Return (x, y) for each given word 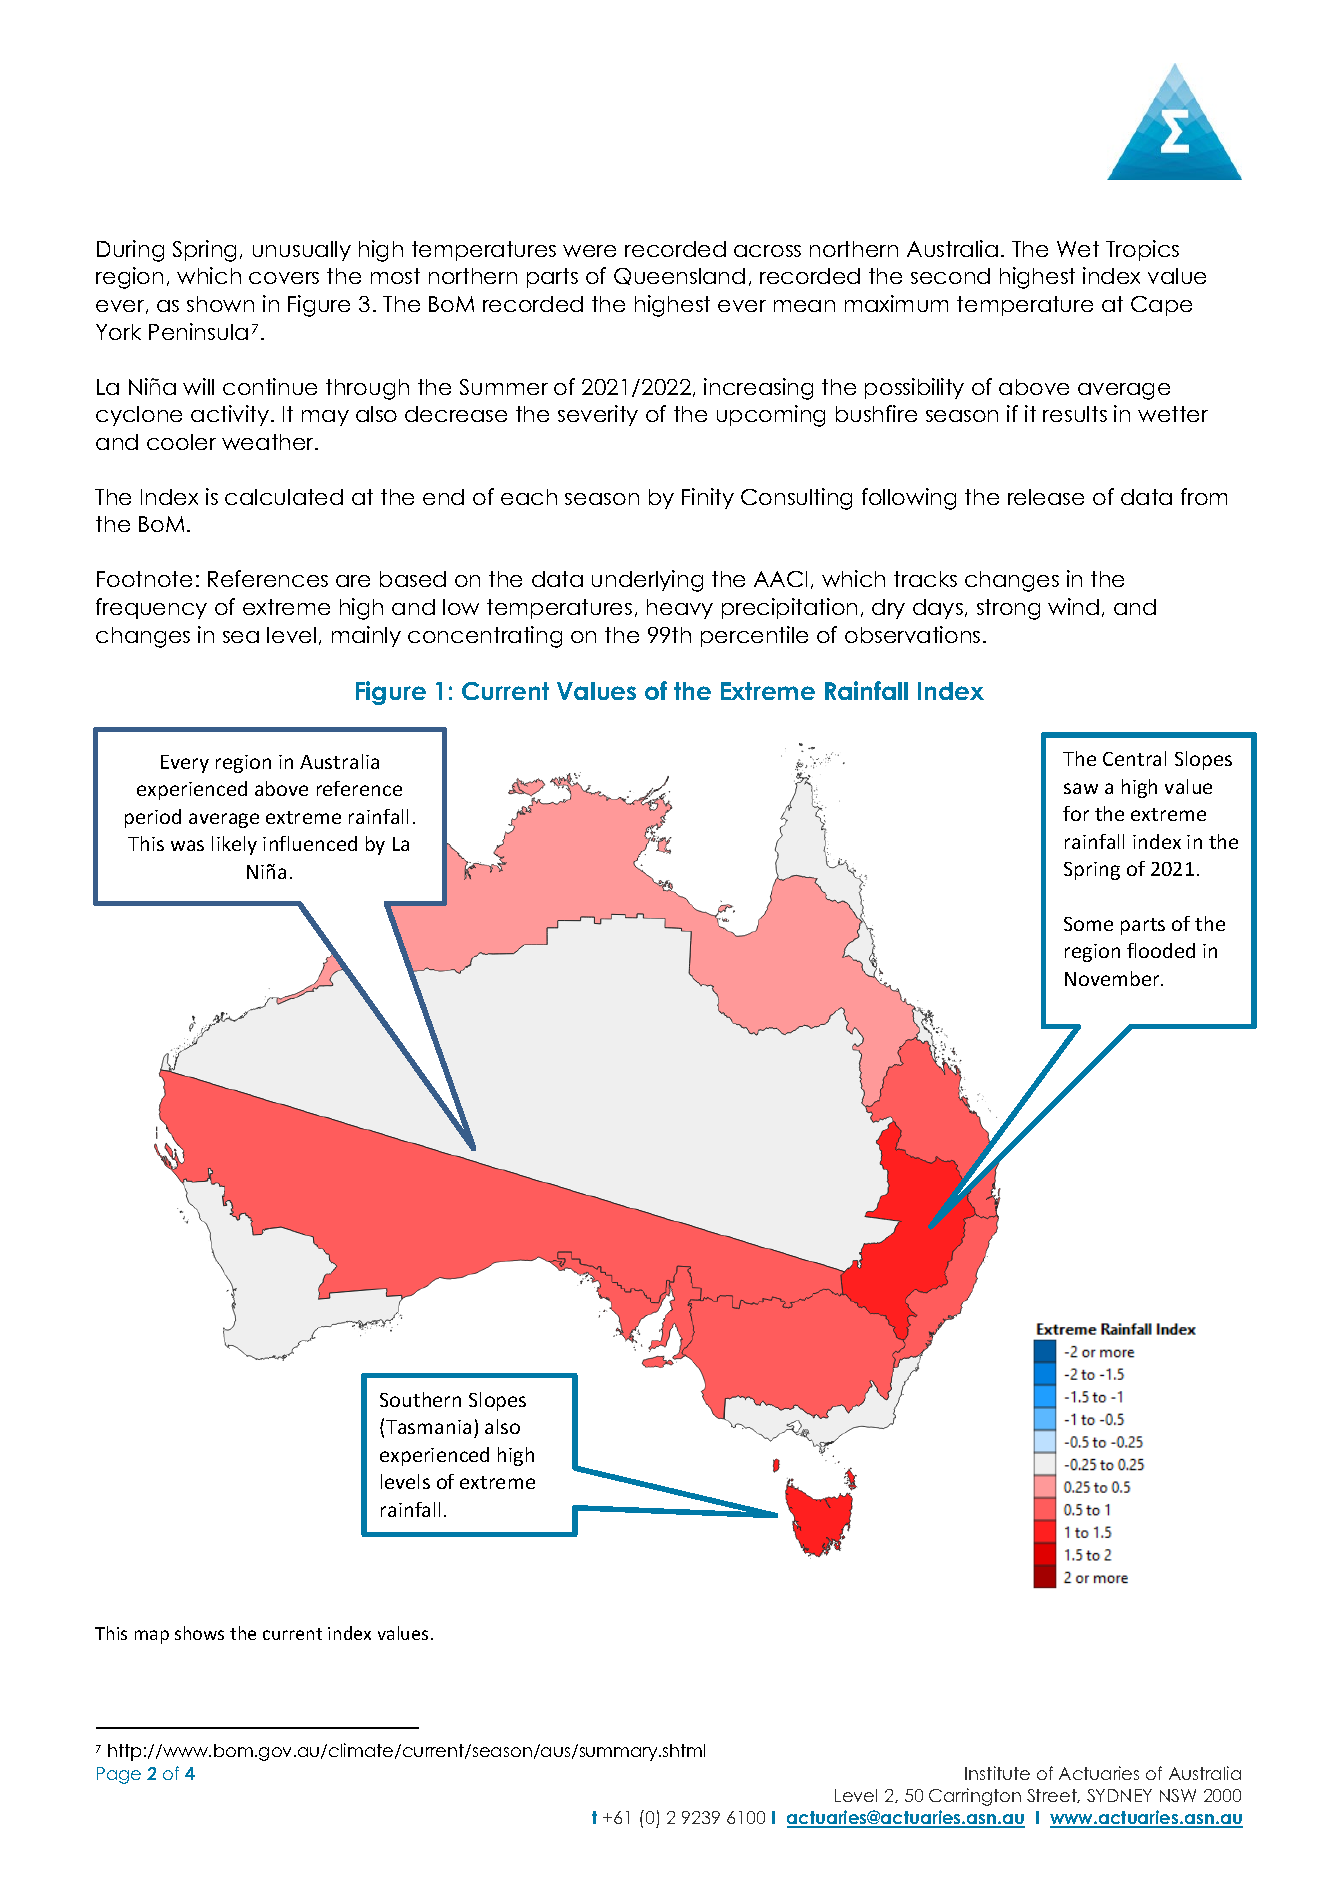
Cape (1161, 306)
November (1113, 978)
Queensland (679, 276)
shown (220, 304)
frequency (151, 608)
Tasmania (428, 1427)
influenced (310, 843)
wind (1073, 606)
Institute (997, 1773)
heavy (680, 609)
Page (119, 1775)
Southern (420, 1399)
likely (234, 845)
